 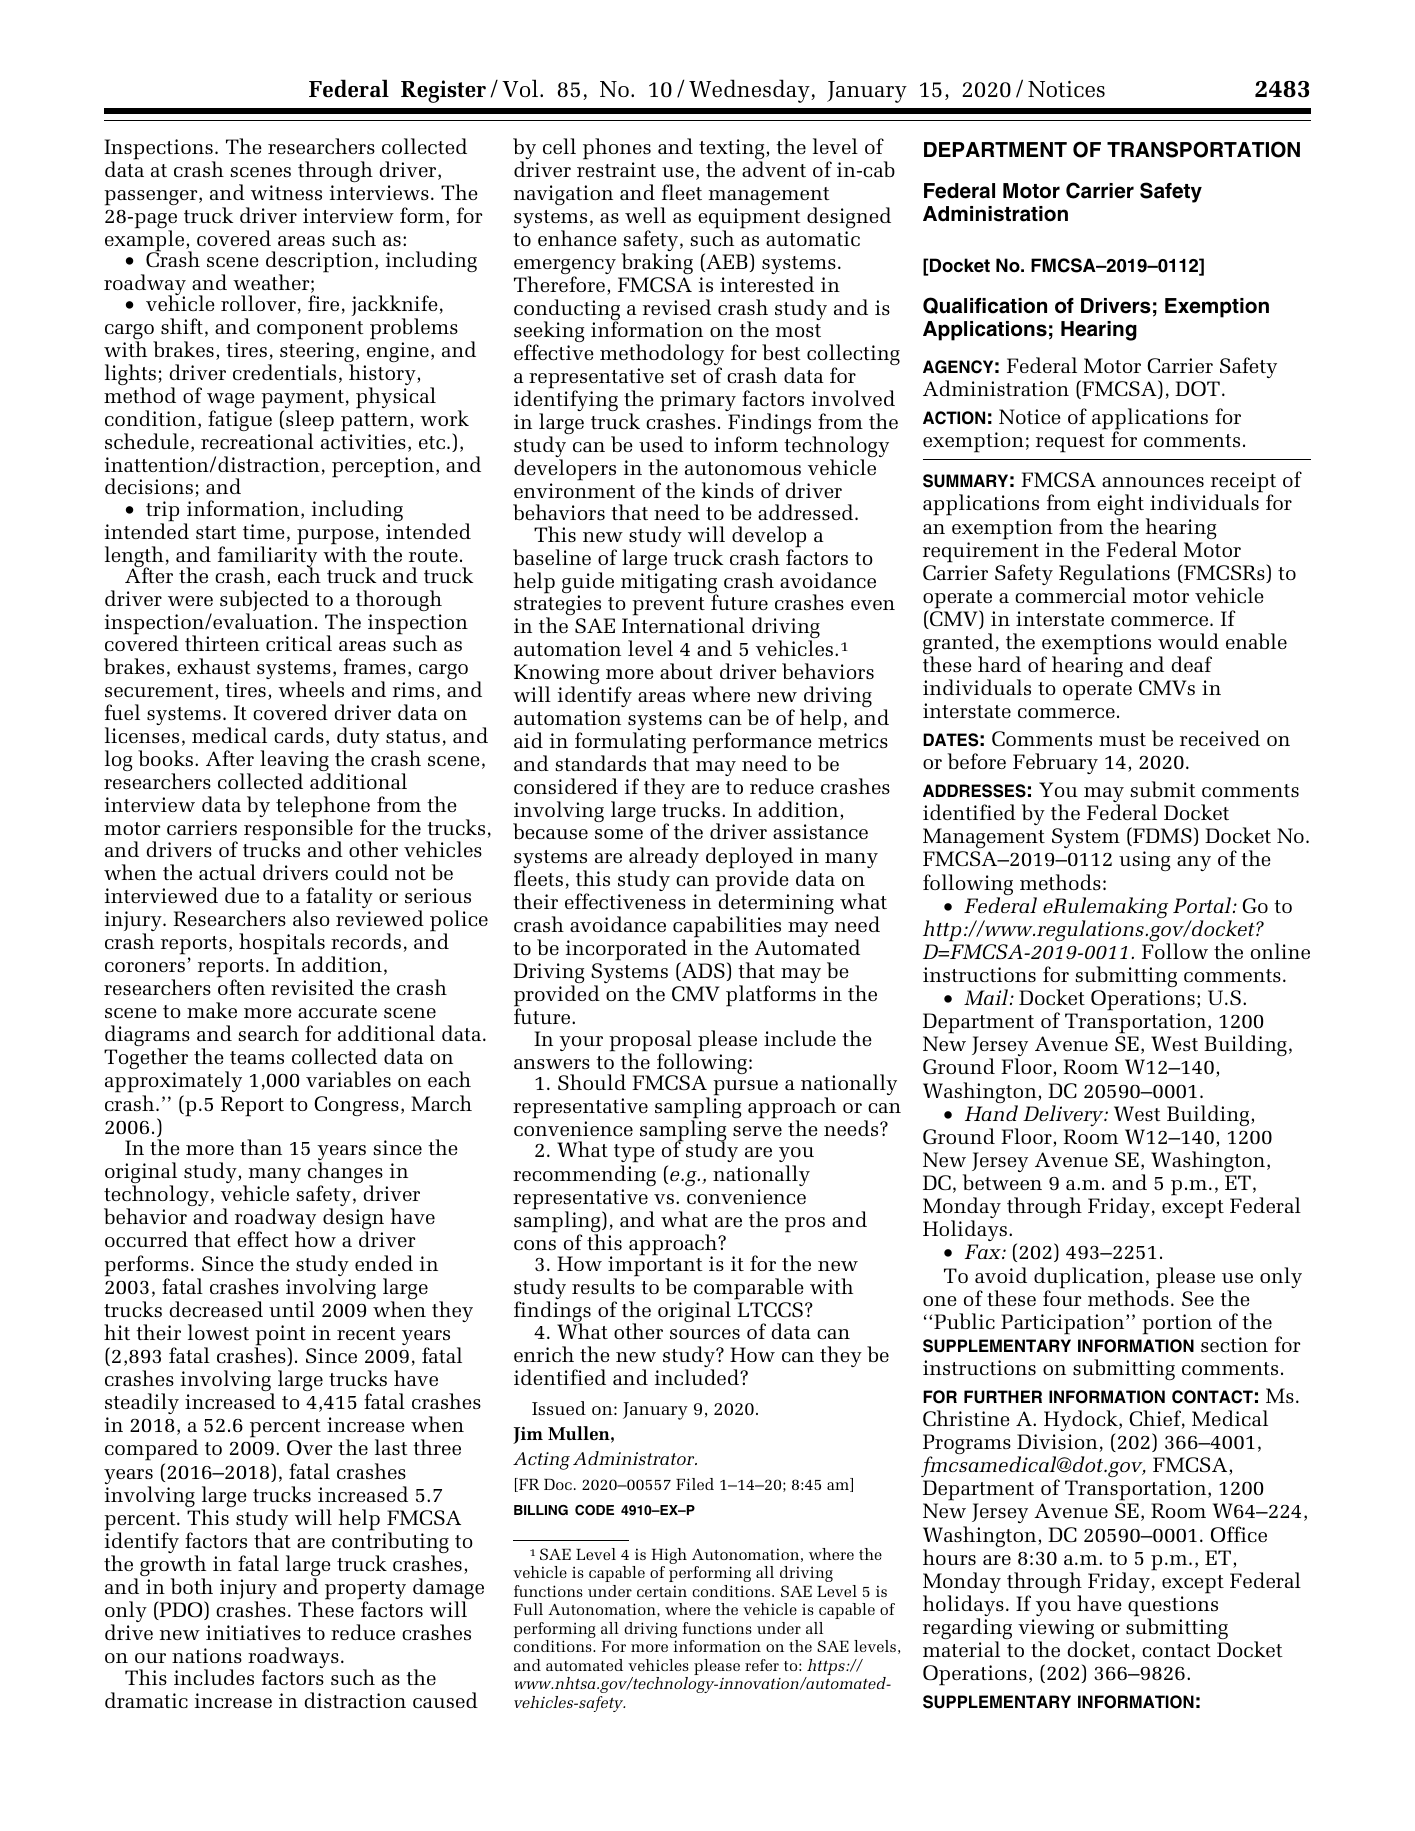 What do you see at coordinates (1188, 641) in the document?
I see `would` at bounding box center [1188, 641].
